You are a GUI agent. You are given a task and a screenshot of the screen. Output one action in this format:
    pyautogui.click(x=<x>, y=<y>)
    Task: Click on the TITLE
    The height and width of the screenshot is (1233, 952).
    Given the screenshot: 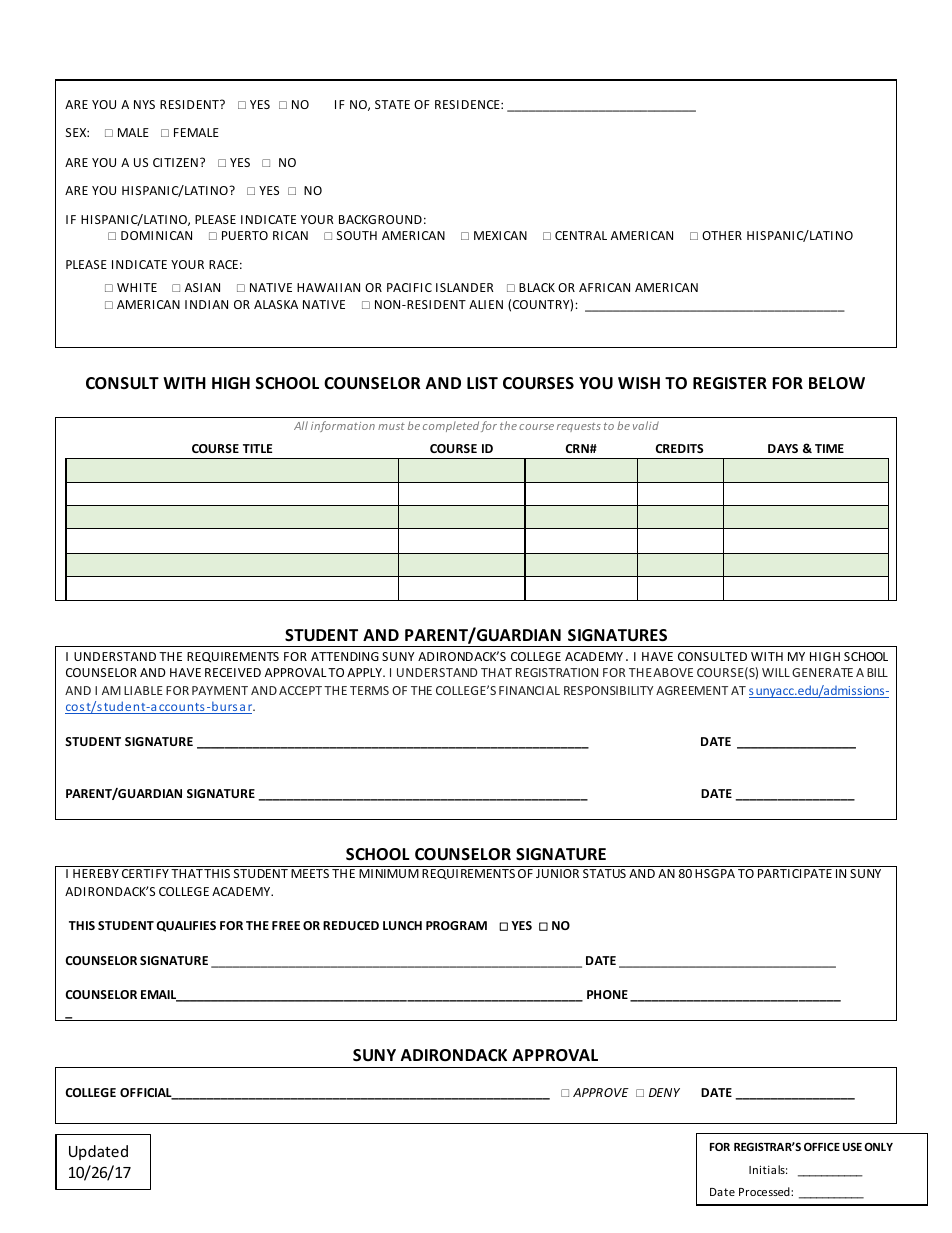 What is the action you would take?
    pyautogui.click(x=257, y=448)
